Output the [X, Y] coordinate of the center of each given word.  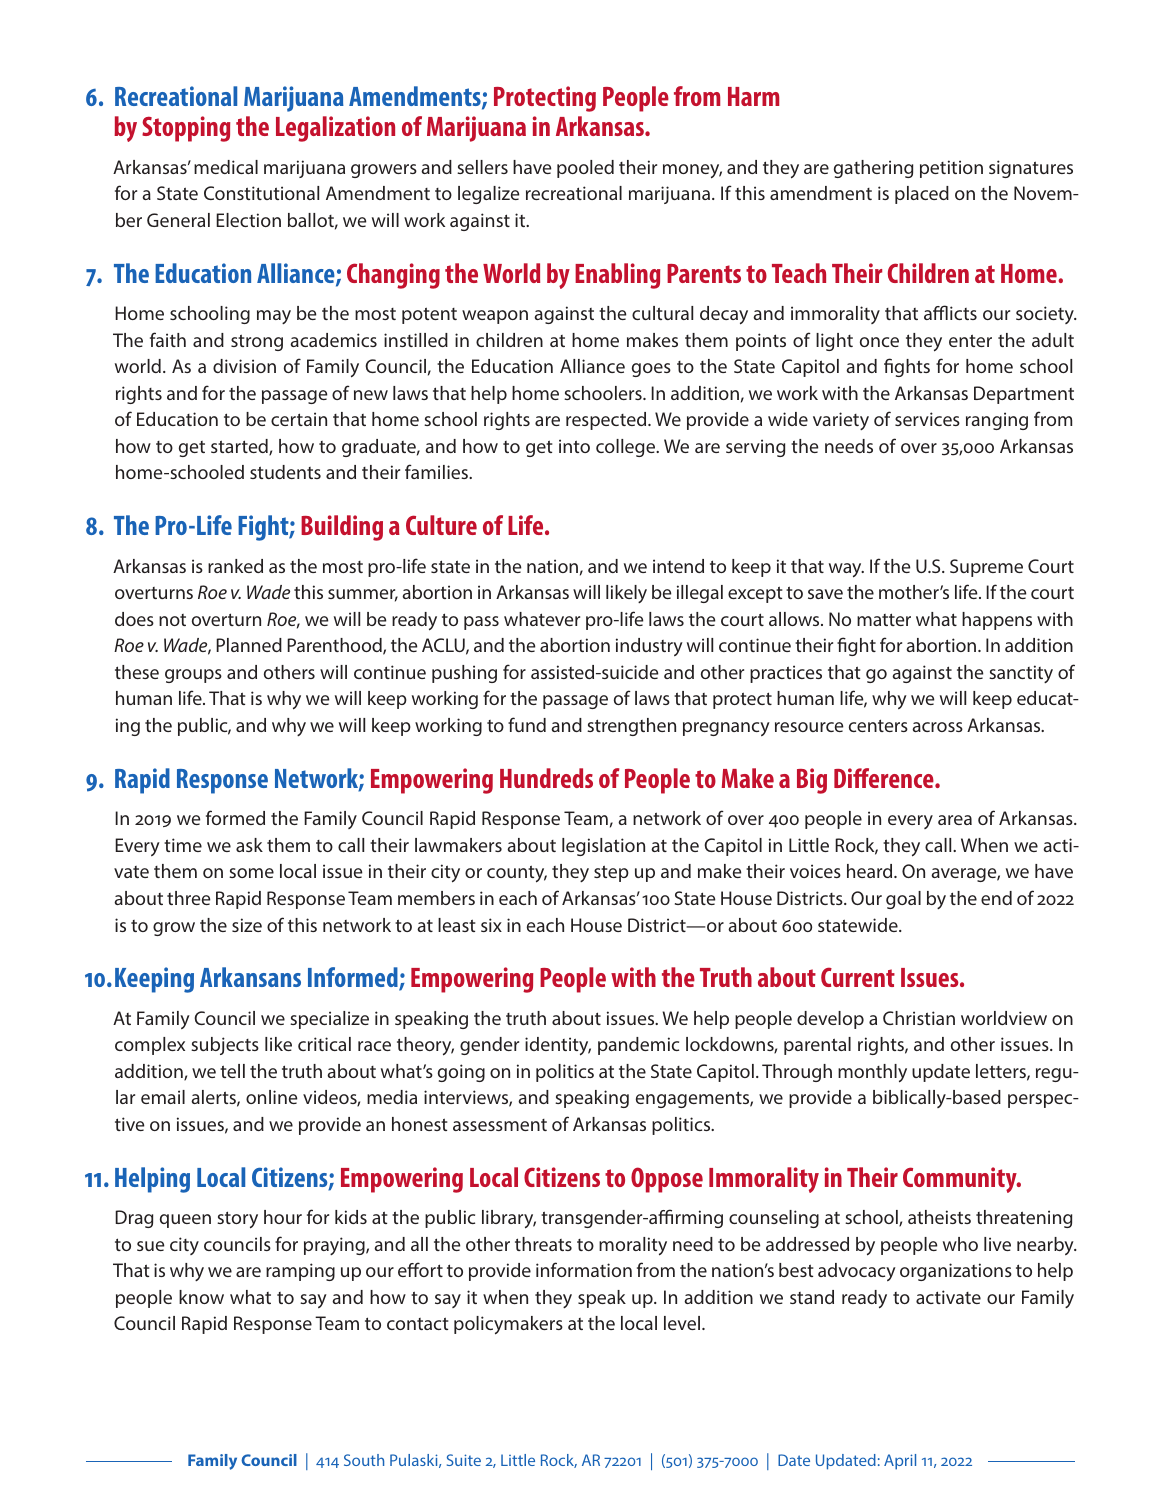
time [183, 845]
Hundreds [546, 778]
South [364, 1460]
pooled [585, 169]
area [955, 820]
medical [226, 167]
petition [951, 169]
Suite [464, 1460]
